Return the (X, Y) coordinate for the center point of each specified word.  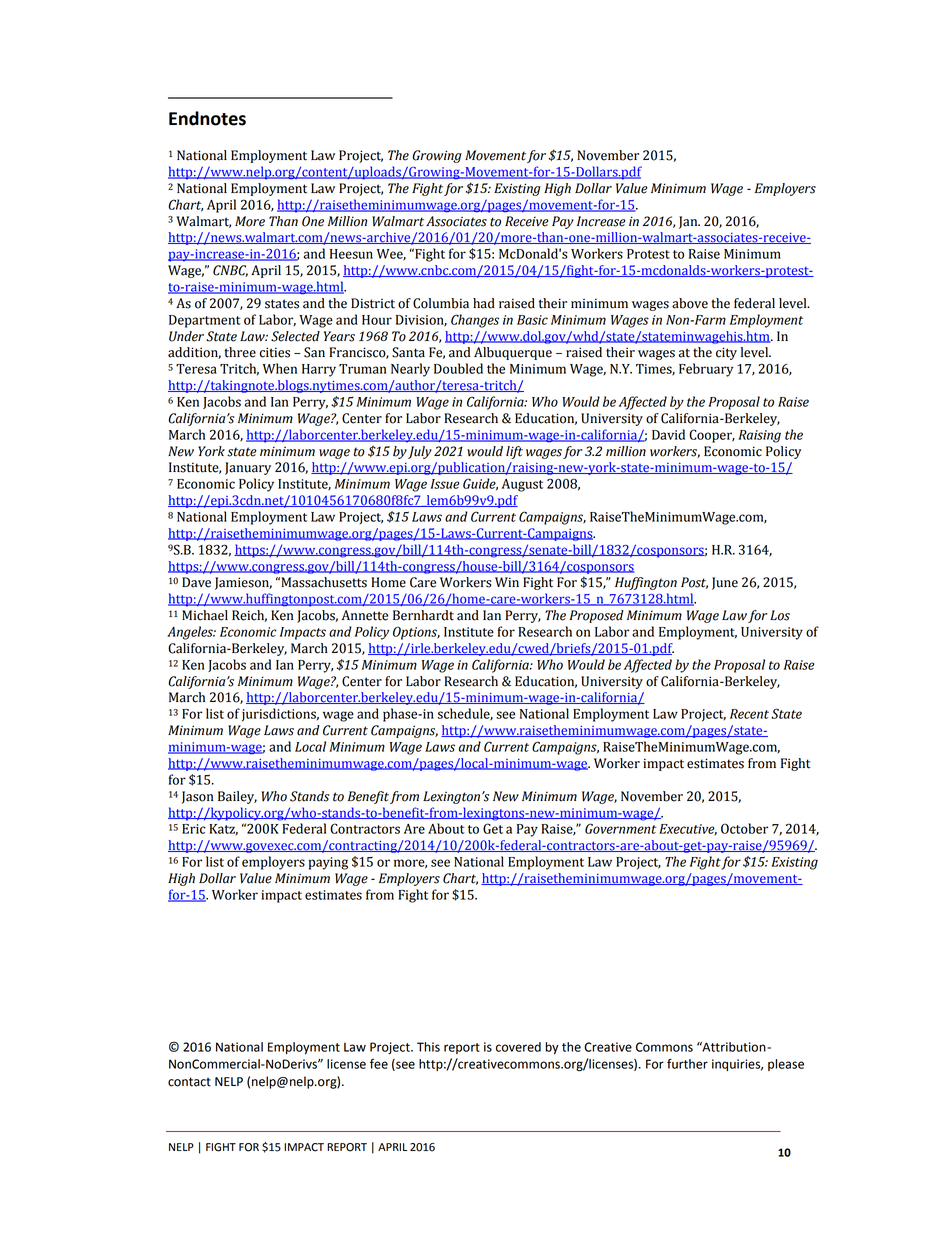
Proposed (596, 616)
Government (620, 828)
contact (189, 1082)
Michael (205, 615)
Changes (475, 321)
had (484, 303)
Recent (749, 714)
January (248, 468)
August (522, 485)
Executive (688, 829)
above (690, 303)
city (726, 353)
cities (275, 352)
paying (328, 863)
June (725, 583)
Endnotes (207, 118)
